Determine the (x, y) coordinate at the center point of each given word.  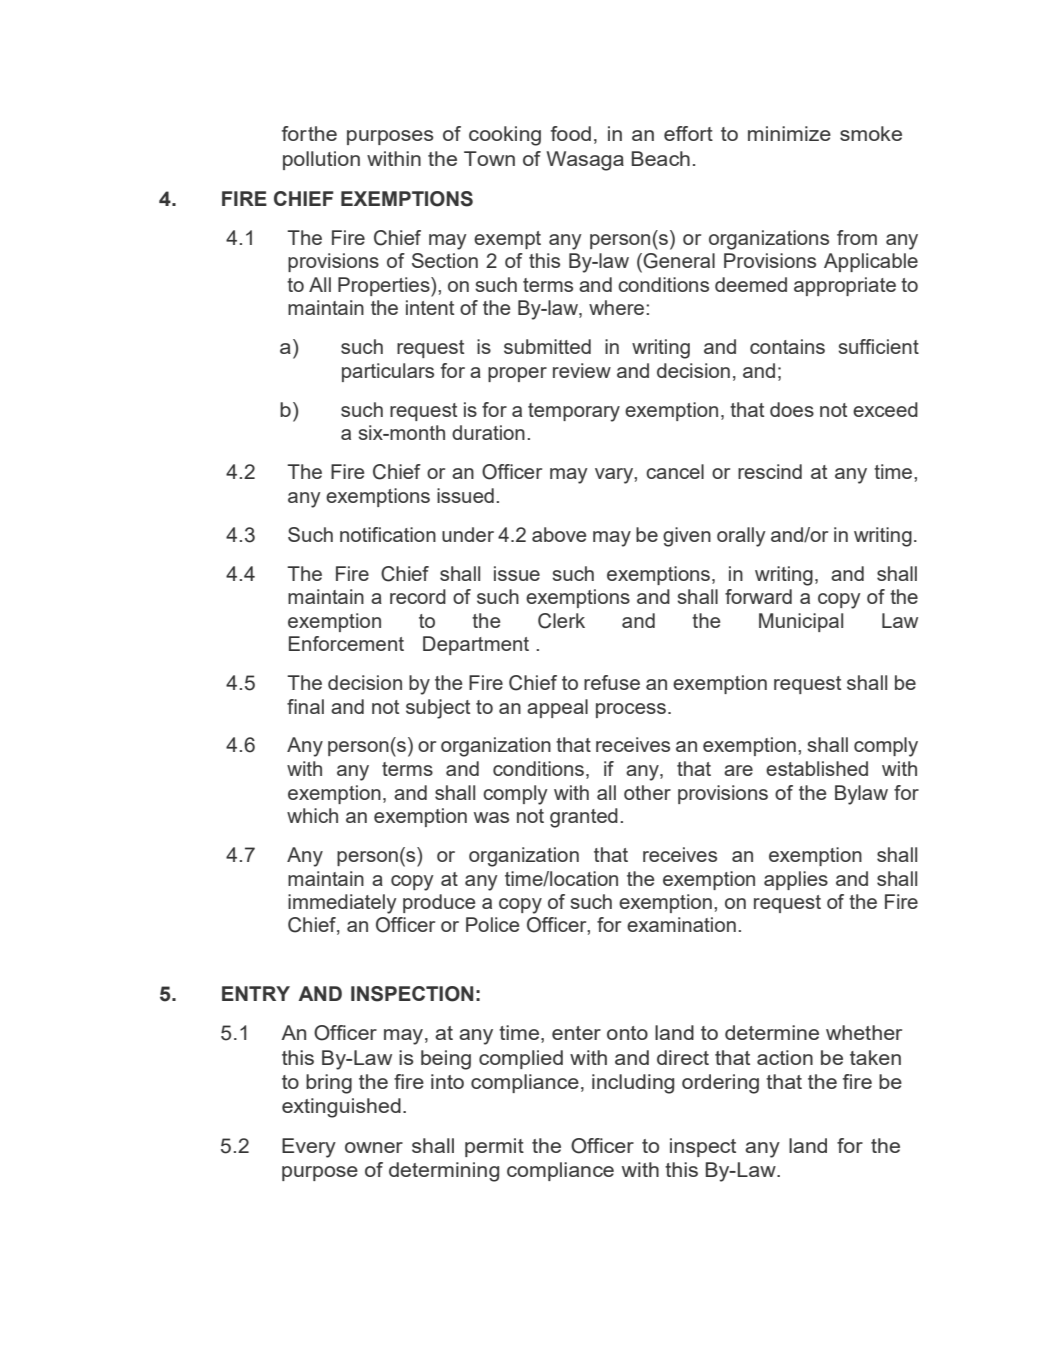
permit (494, 1147)
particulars (388, 372)
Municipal (801, 622)
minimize (789, 133)
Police (492, 924)
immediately (342, 904)
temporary (574, 412)
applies (796, 880)
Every (309, 1148)
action (785, 1057)
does (792, 409)
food (571, 133)
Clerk (561, 621)
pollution (321, 160)
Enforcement (346, 643)
